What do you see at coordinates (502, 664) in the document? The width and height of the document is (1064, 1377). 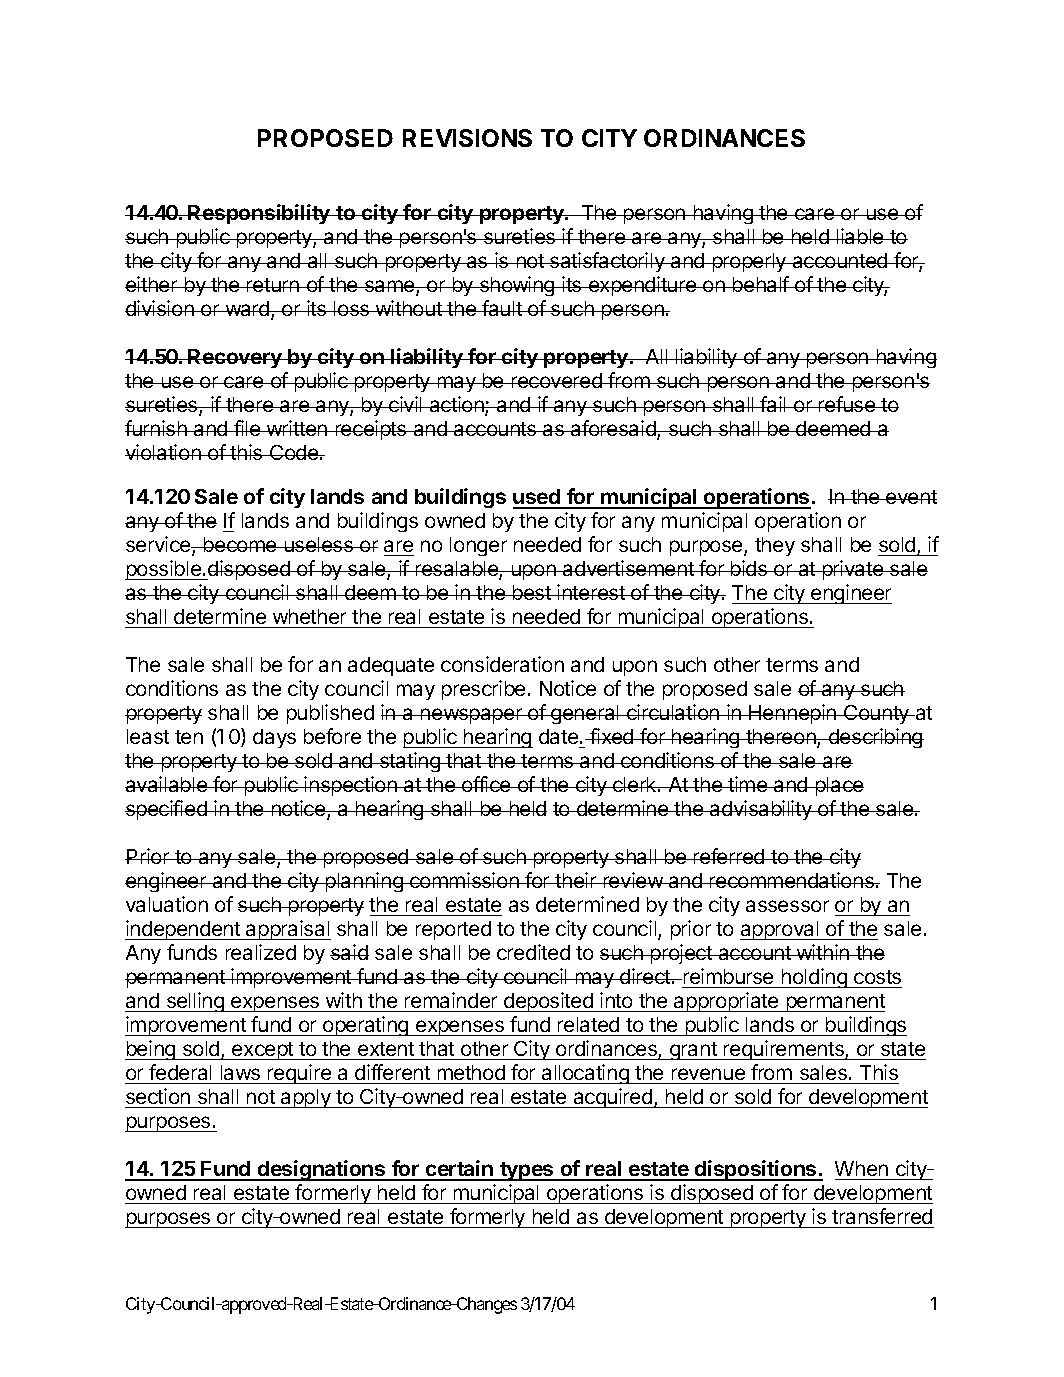 I see `consideration` at bounding box center [502, 664].
